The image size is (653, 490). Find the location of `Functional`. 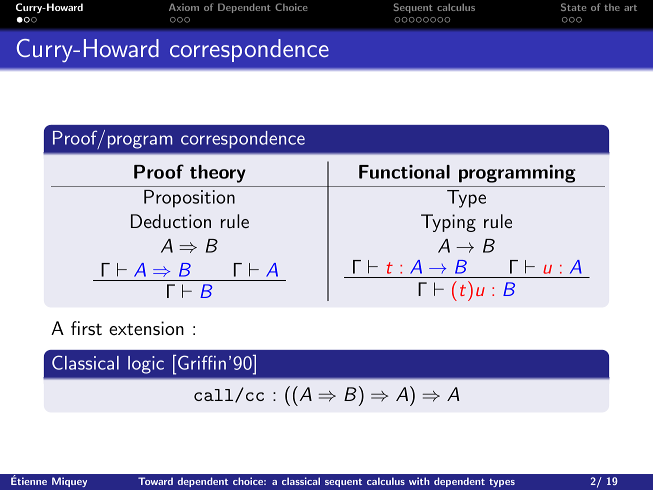

Functional is located at coordinates (404, 172).
